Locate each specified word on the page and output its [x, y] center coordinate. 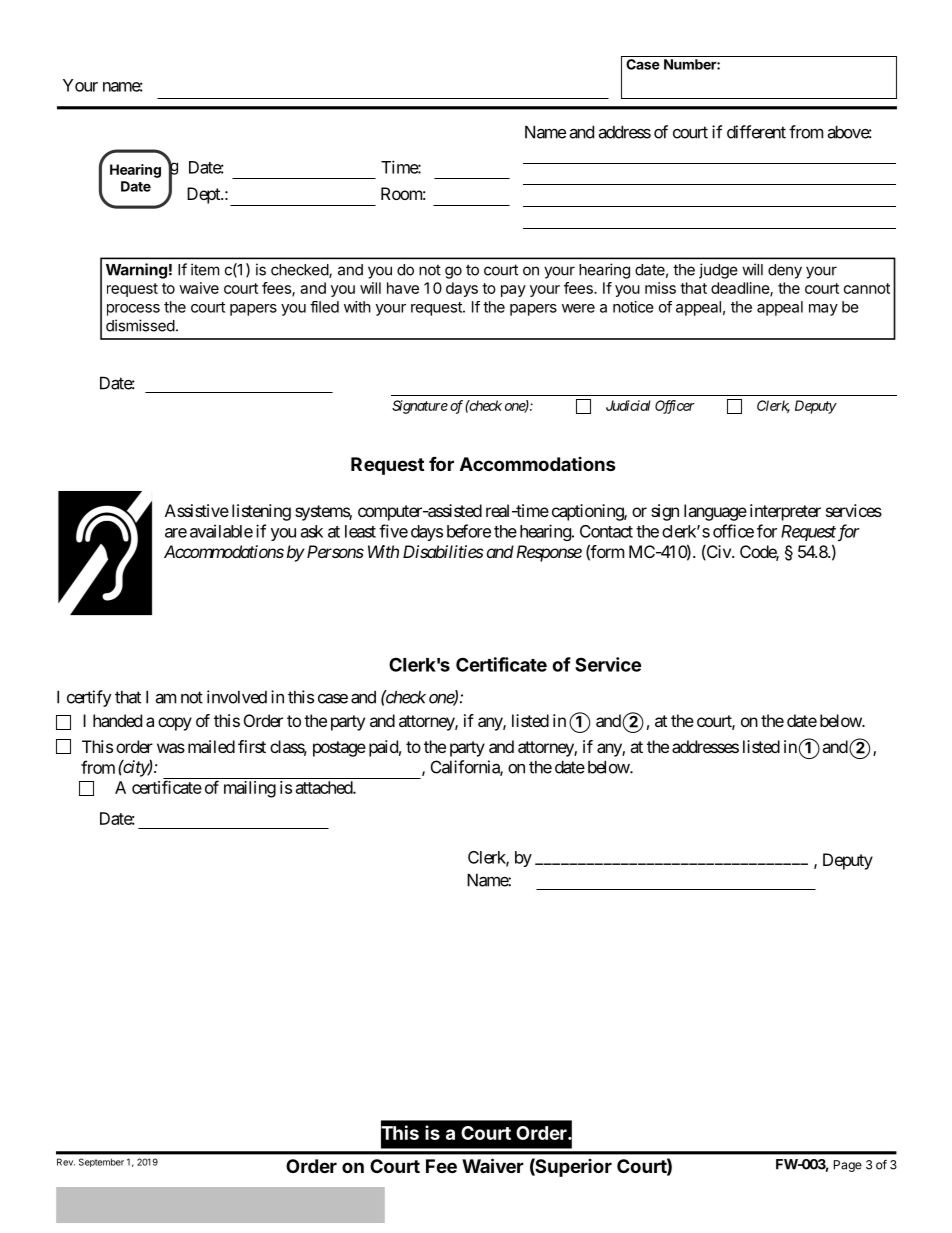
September [101, 1162]
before [469, 531]
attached [325, 787]
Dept [204, 195]
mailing [250, 789]
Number [691, 64]
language [715, 512]
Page [848, 1166]
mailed [211, 746]
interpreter [785, 512]
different [756, 132]
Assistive [197, 510]
